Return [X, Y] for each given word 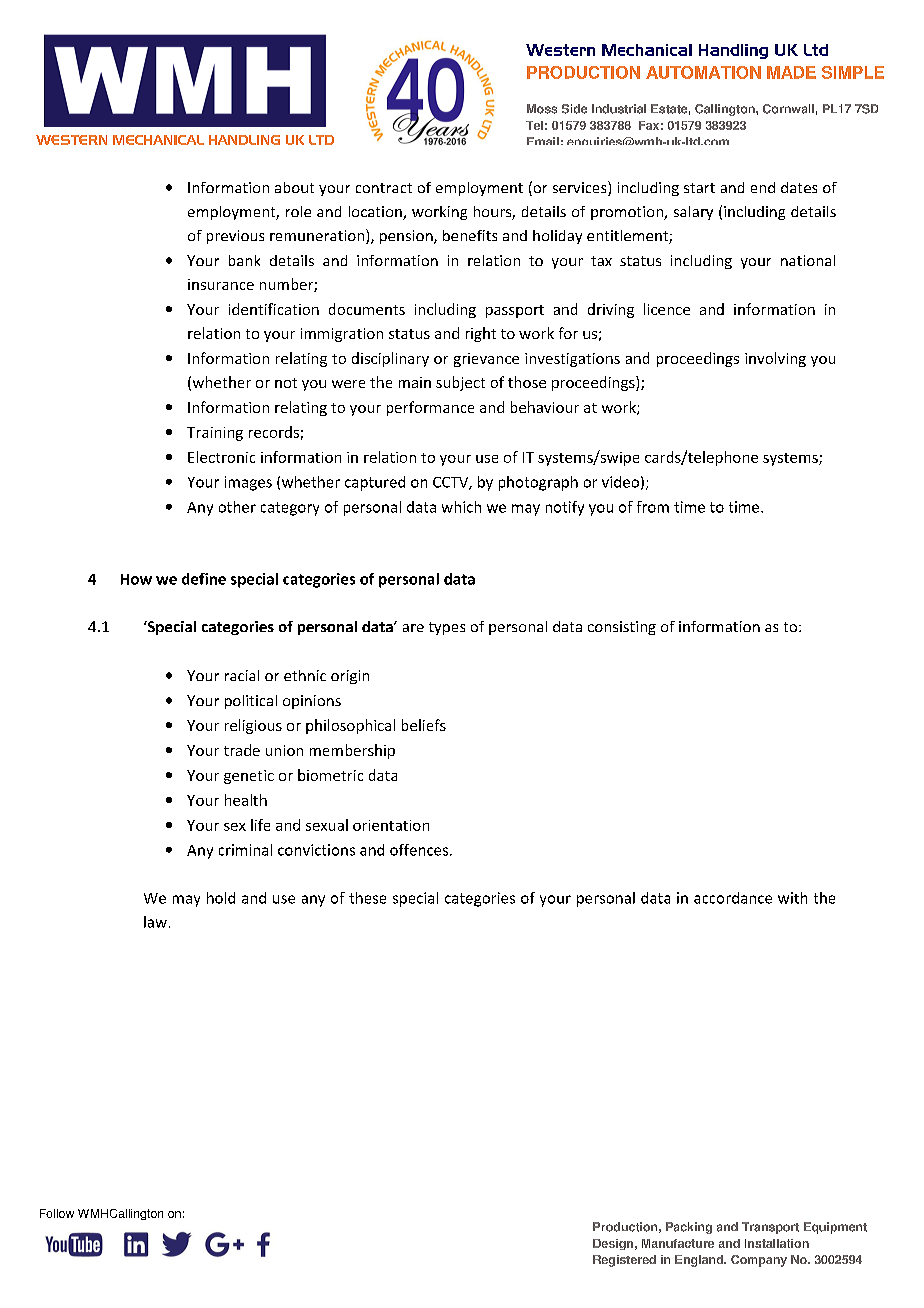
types [447, 628]
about [294, 187]
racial [242, 675]
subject [460, 383]
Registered [624, 1261]
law [155, 922]
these [367, 898]
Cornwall [788, 109]
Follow [57, 1213]
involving [775, 359]
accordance [733, 898]
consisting [622, 628]
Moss [542, 109]
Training [215, 434]
